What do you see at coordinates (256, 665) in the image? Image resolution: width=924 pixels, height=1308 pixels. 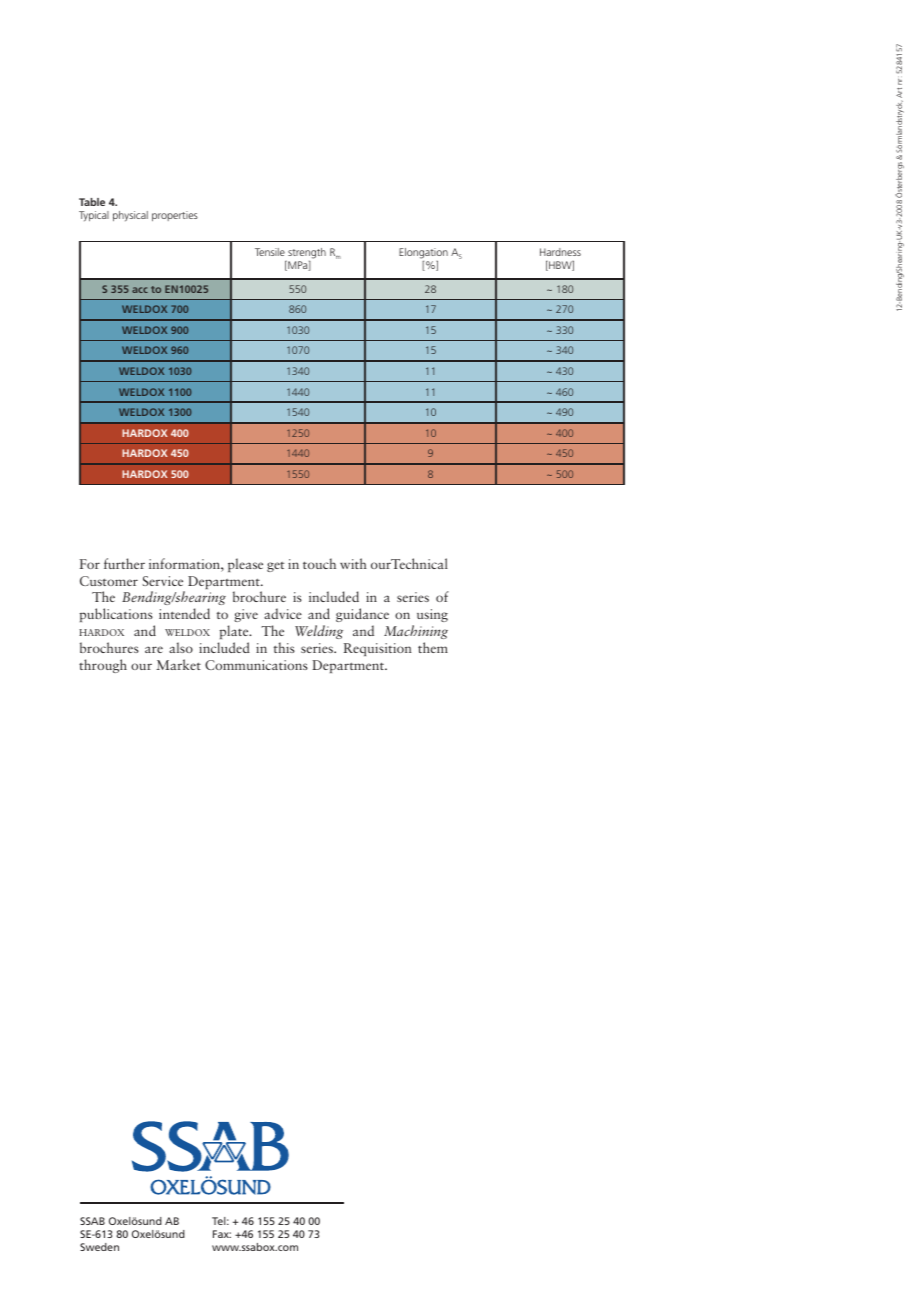 I see `Communications` at bounding box center [256, 665].
